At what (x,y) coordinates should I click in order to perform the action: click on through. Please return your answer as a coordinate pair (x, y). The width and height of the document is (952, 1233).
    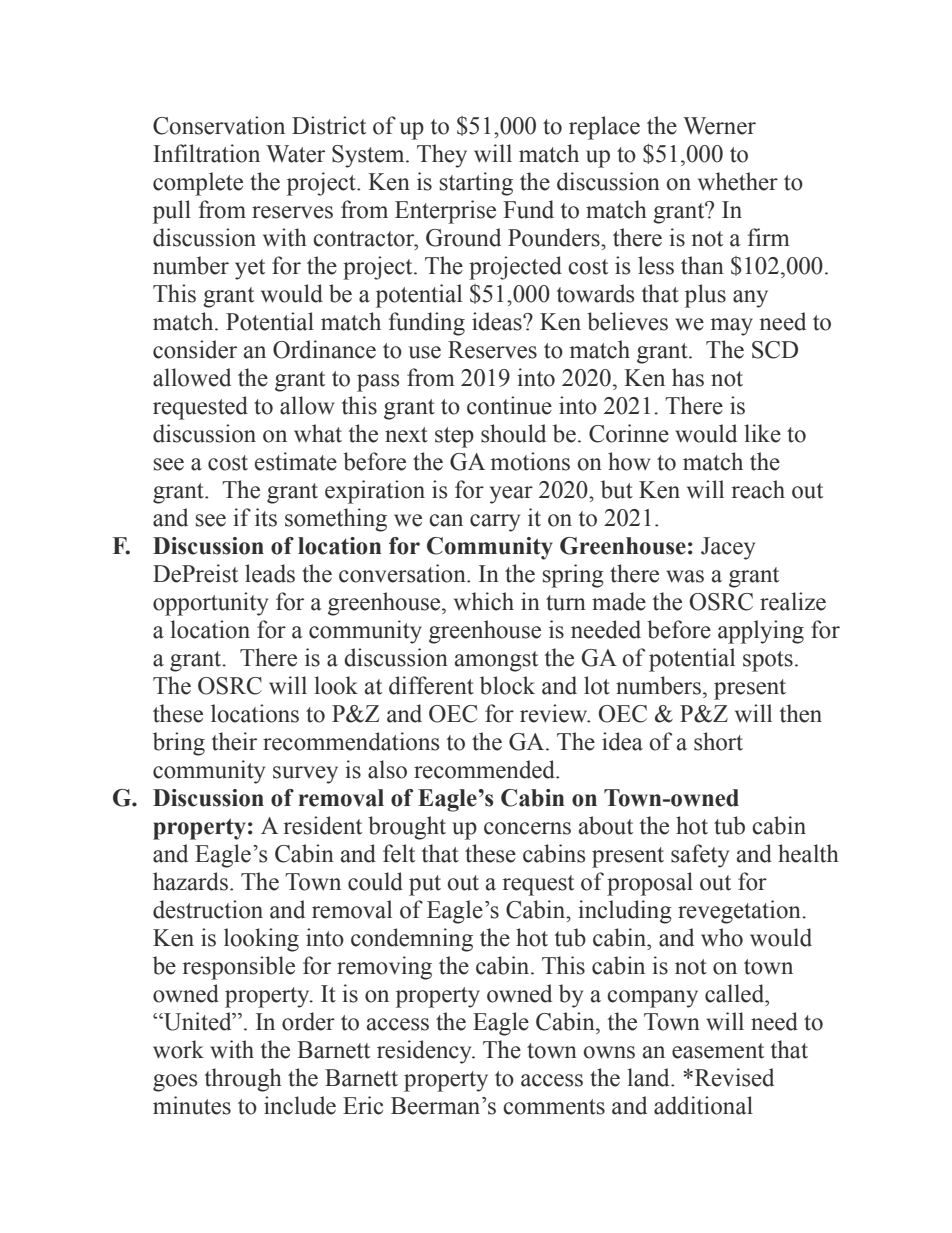
    Looking at the image, I should click on (243, 1080).
